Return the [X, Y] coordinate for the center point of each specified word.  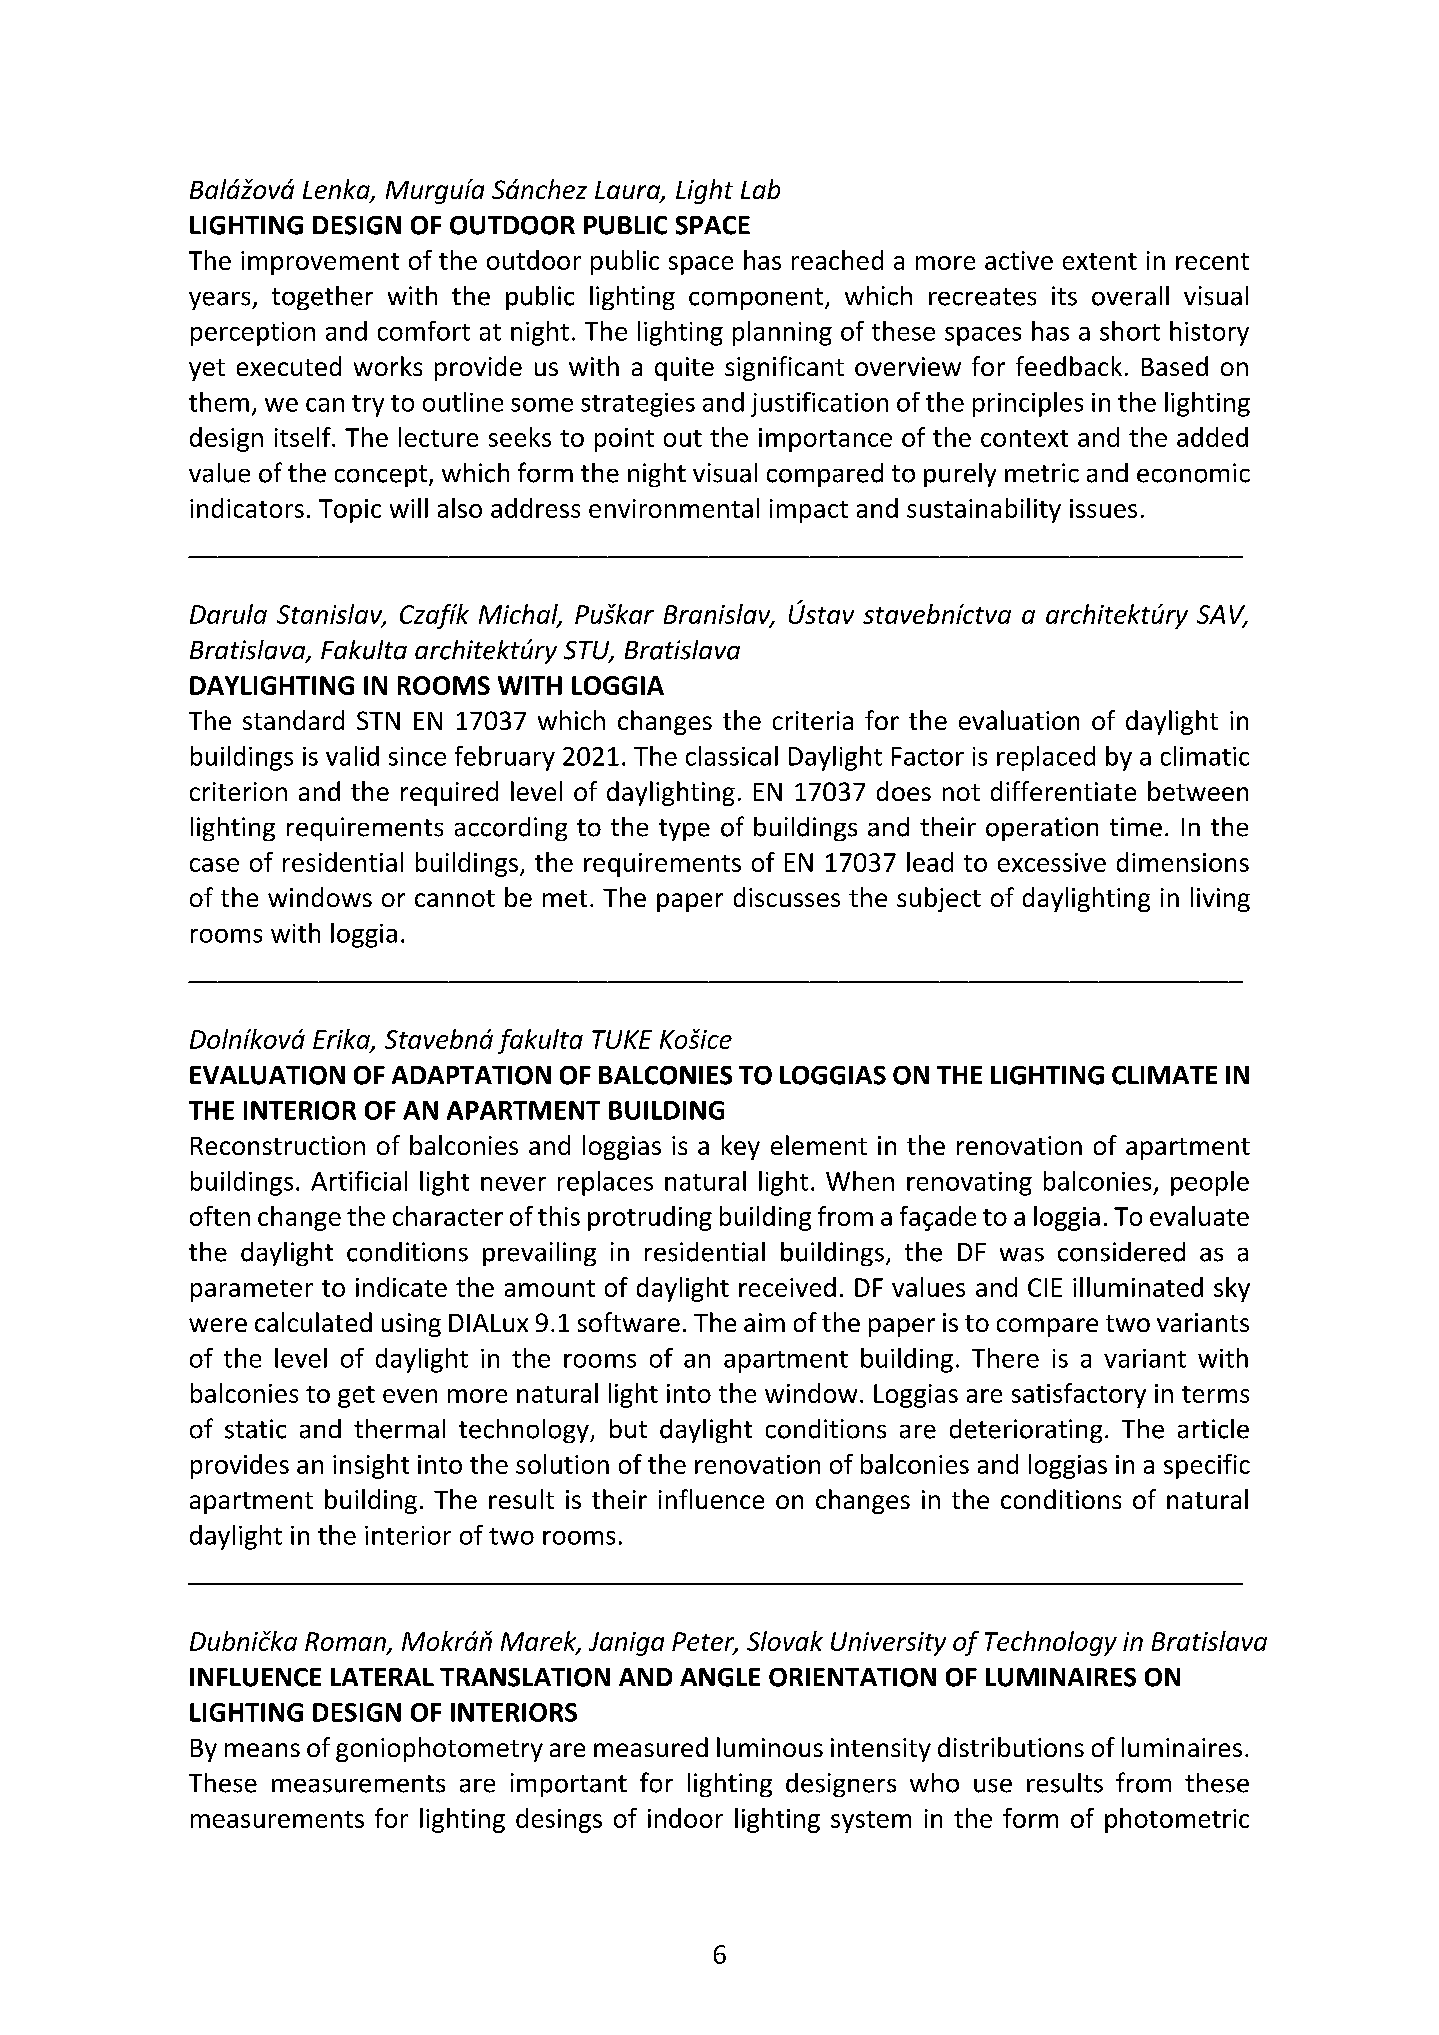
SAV [1222, 616]
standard [293, 720]
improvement [320, 263]
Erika [342, 1040]
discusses [787, 897]
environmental [674, 508]
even [410, 1396]
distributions [1011, 1747]
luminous [770, 1747]
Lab [760, 189]
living [1220, 899]
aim [764, 1322]
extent [1100, 261]
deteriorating [1026, 1431]
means [262, 1750]
